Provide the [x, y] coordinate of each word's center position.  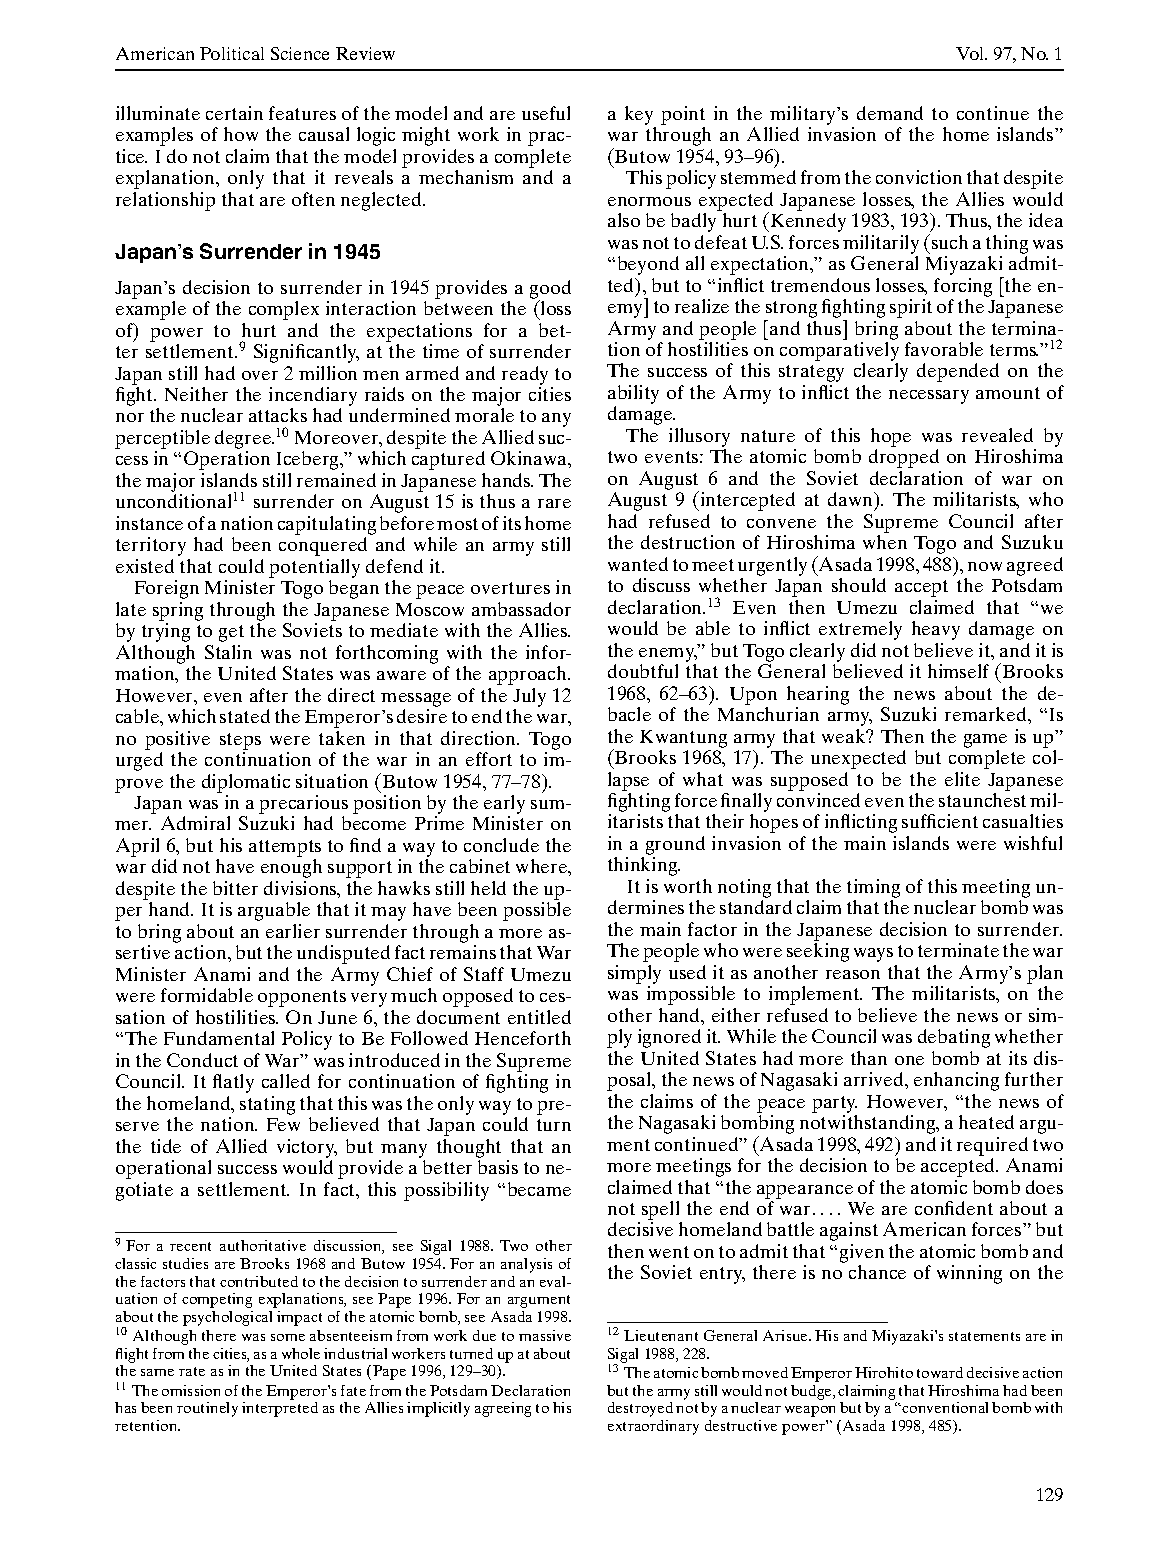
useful [546, 113]
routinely [207, 1409]
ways [873, 955]
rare [554, 503]
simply [634, 974]
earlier [293, 931]
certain [234, 113]
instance [149, 523]
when [885, 542]
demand [890, 113]
